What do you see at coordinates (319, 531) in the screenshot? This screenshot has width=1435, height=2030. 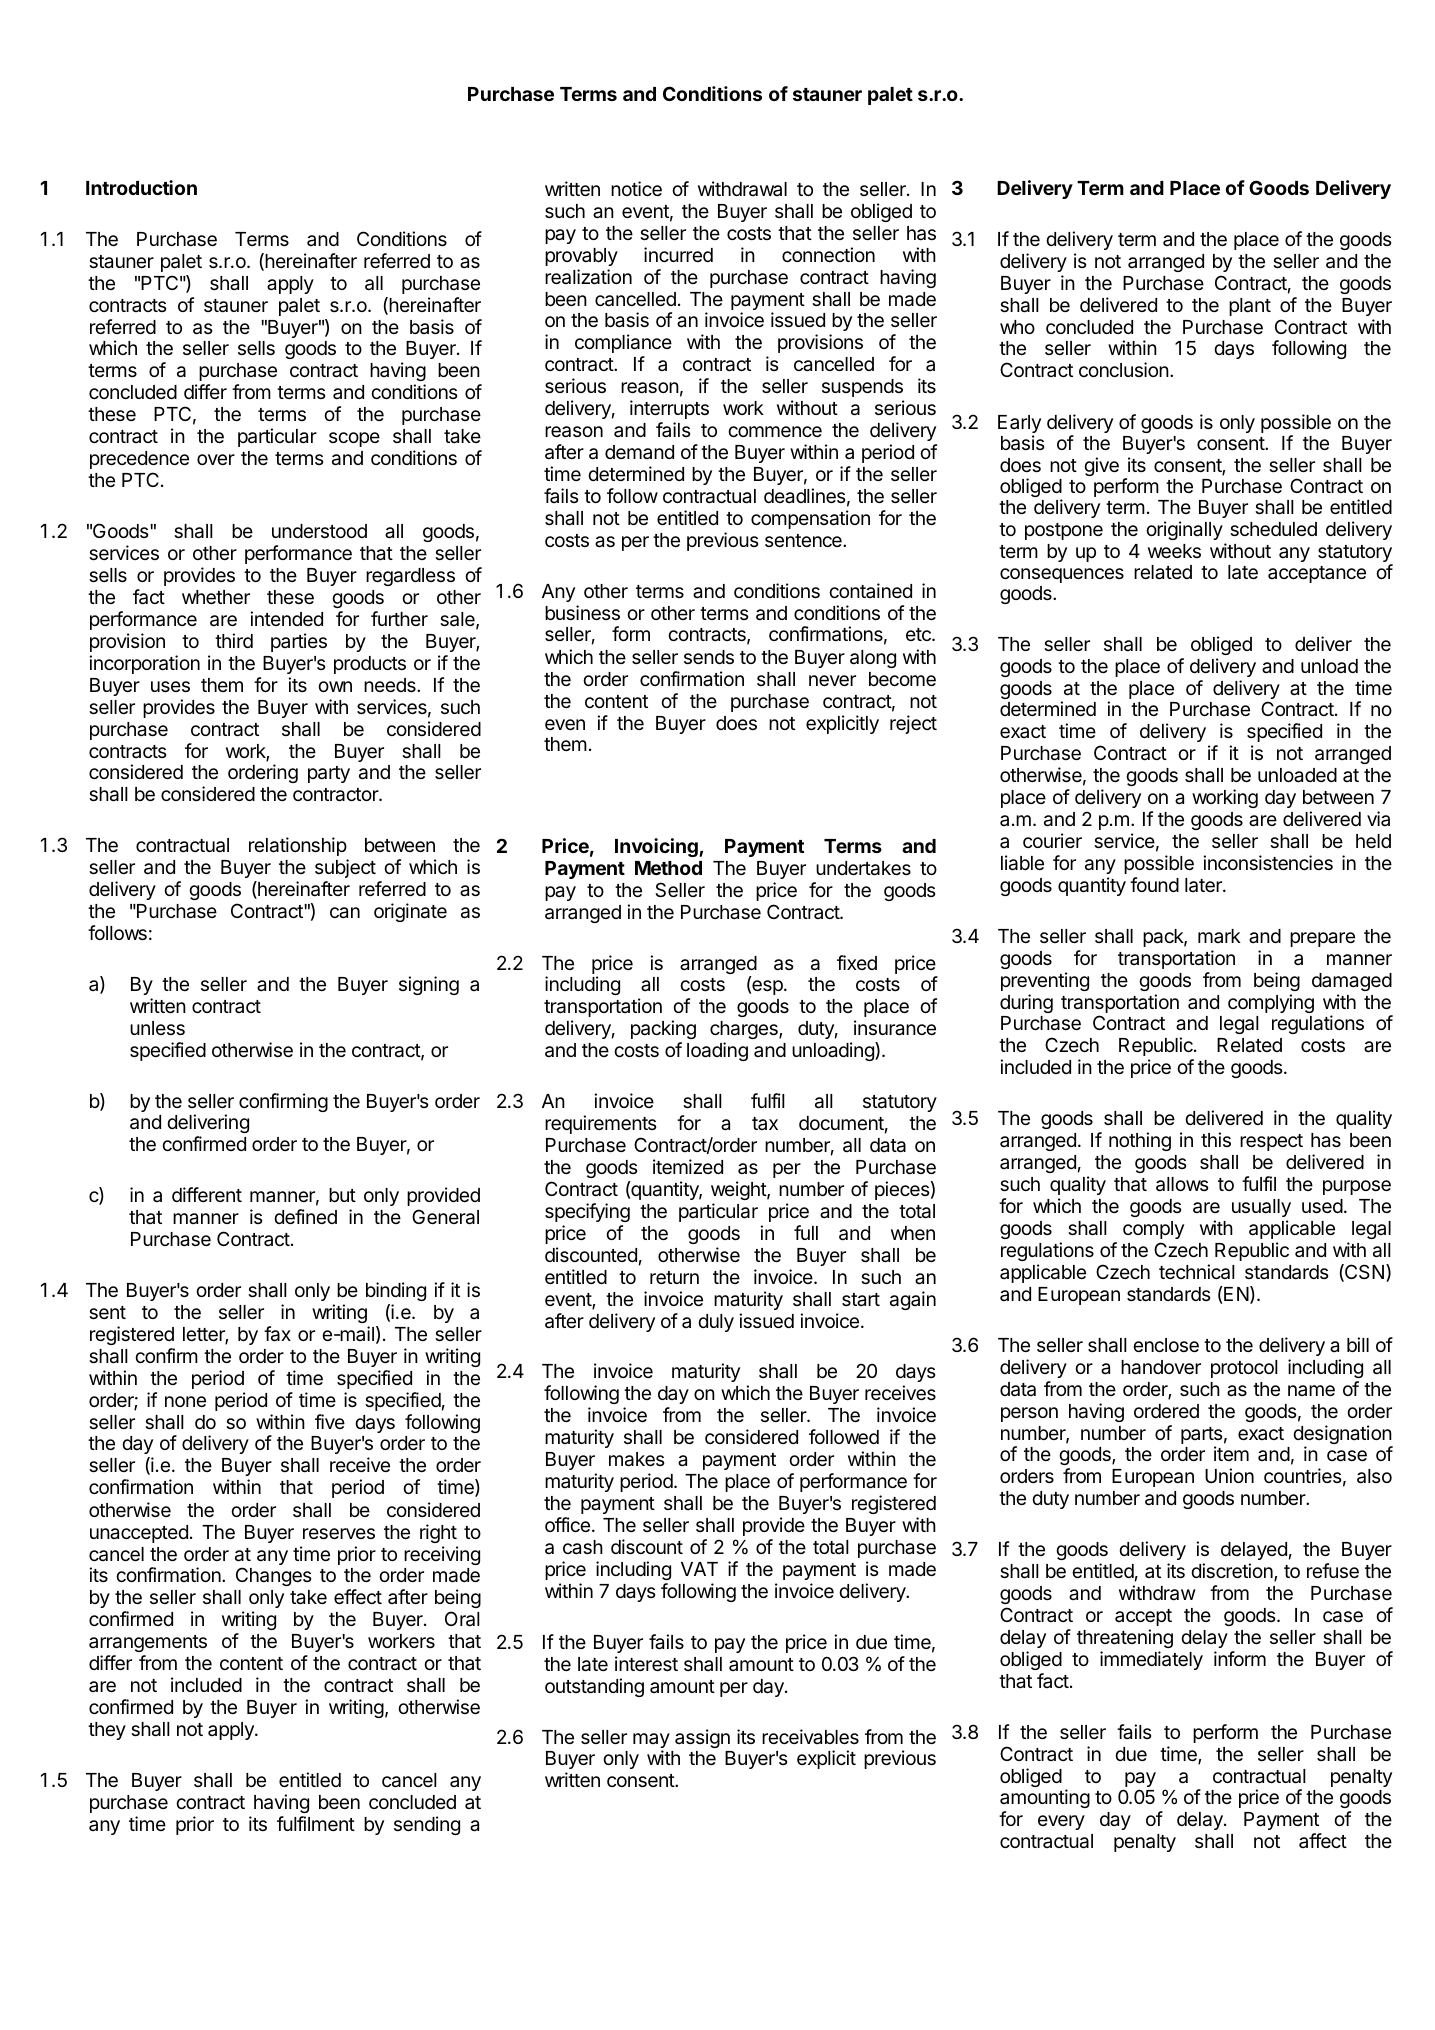 I see `understood` at bounding box center [319, 531].
